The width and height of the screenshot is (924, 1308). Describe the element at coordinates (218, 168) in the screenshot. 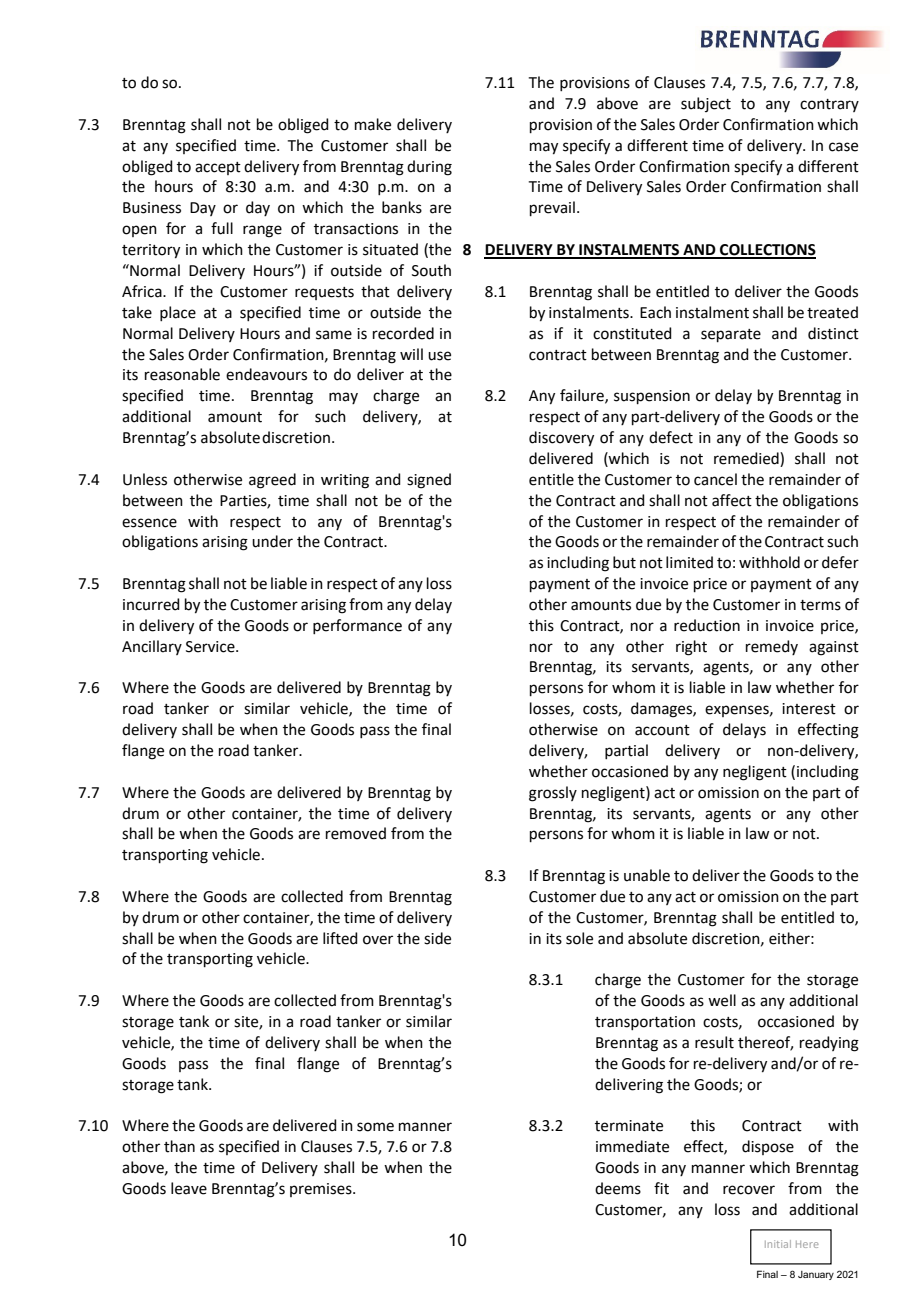

I see `accept` at that location.
